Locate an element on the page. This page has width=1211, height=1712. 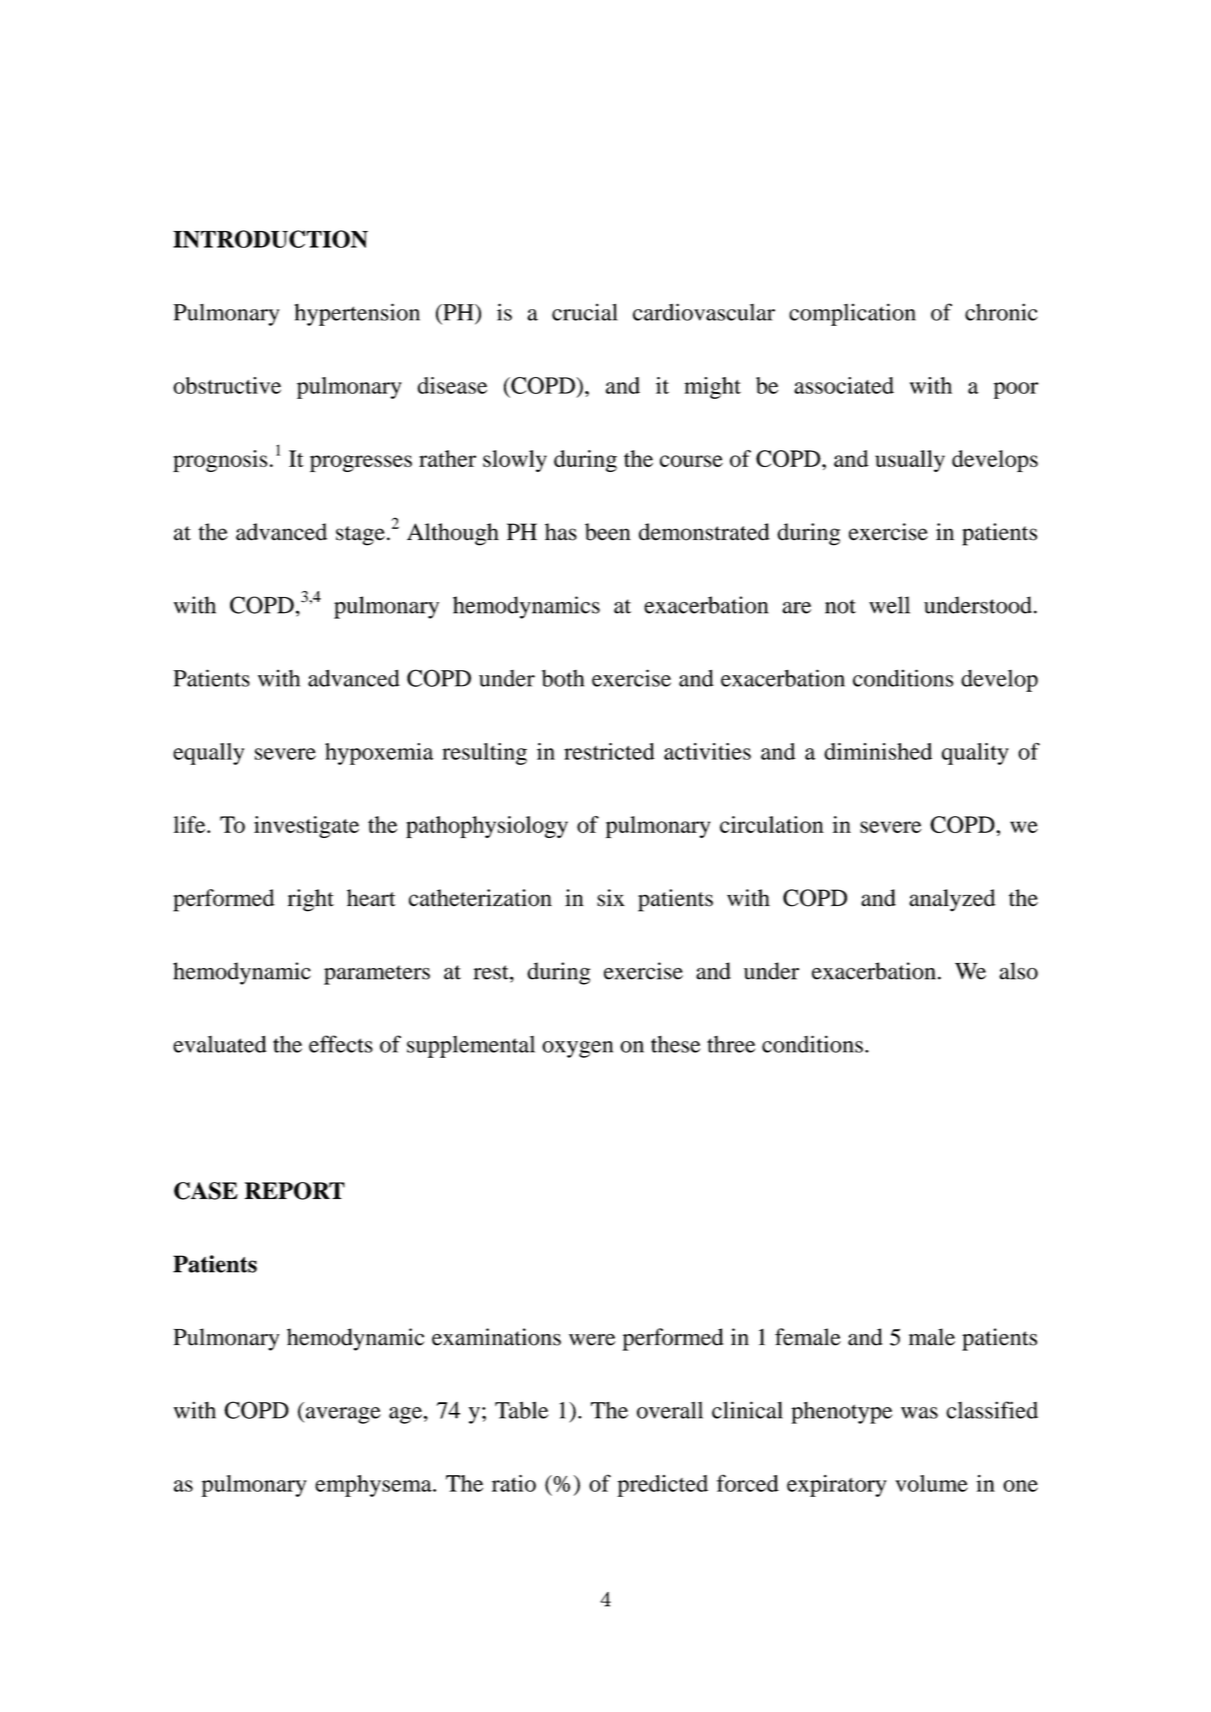
INTRODUCTION is located at coordinates (270, 239).
